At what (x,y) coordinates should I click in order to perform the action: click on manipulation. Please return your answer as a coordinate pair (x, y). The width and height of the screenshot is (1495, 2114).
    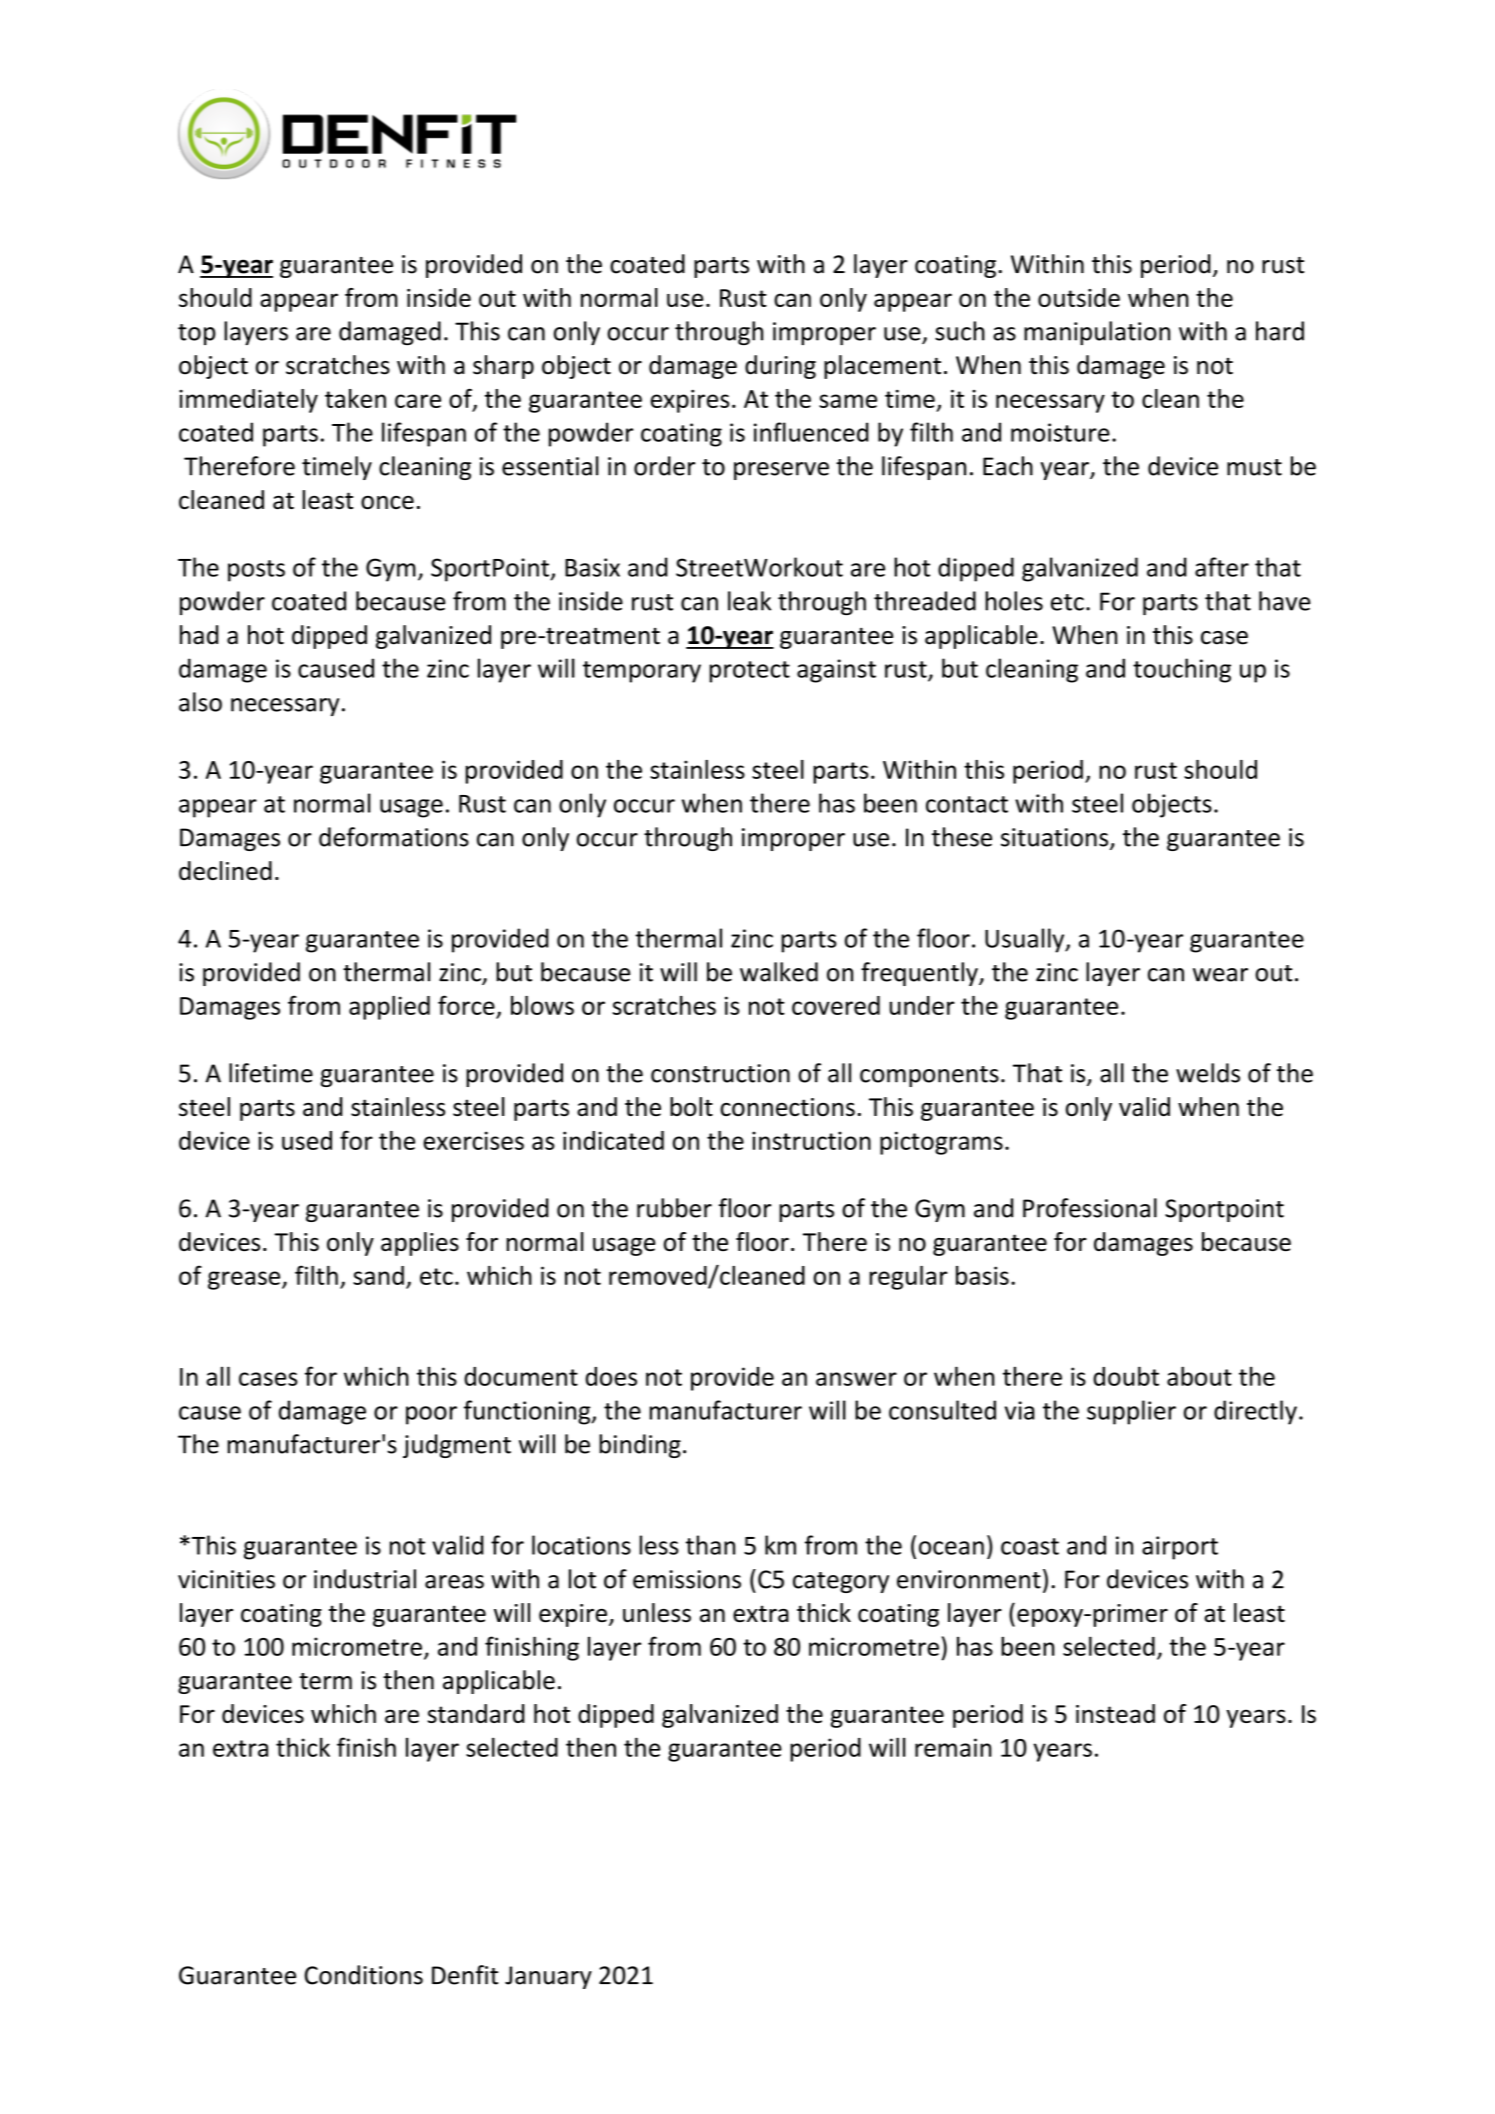
    Looking at the image, I should click on (1097, 333).
